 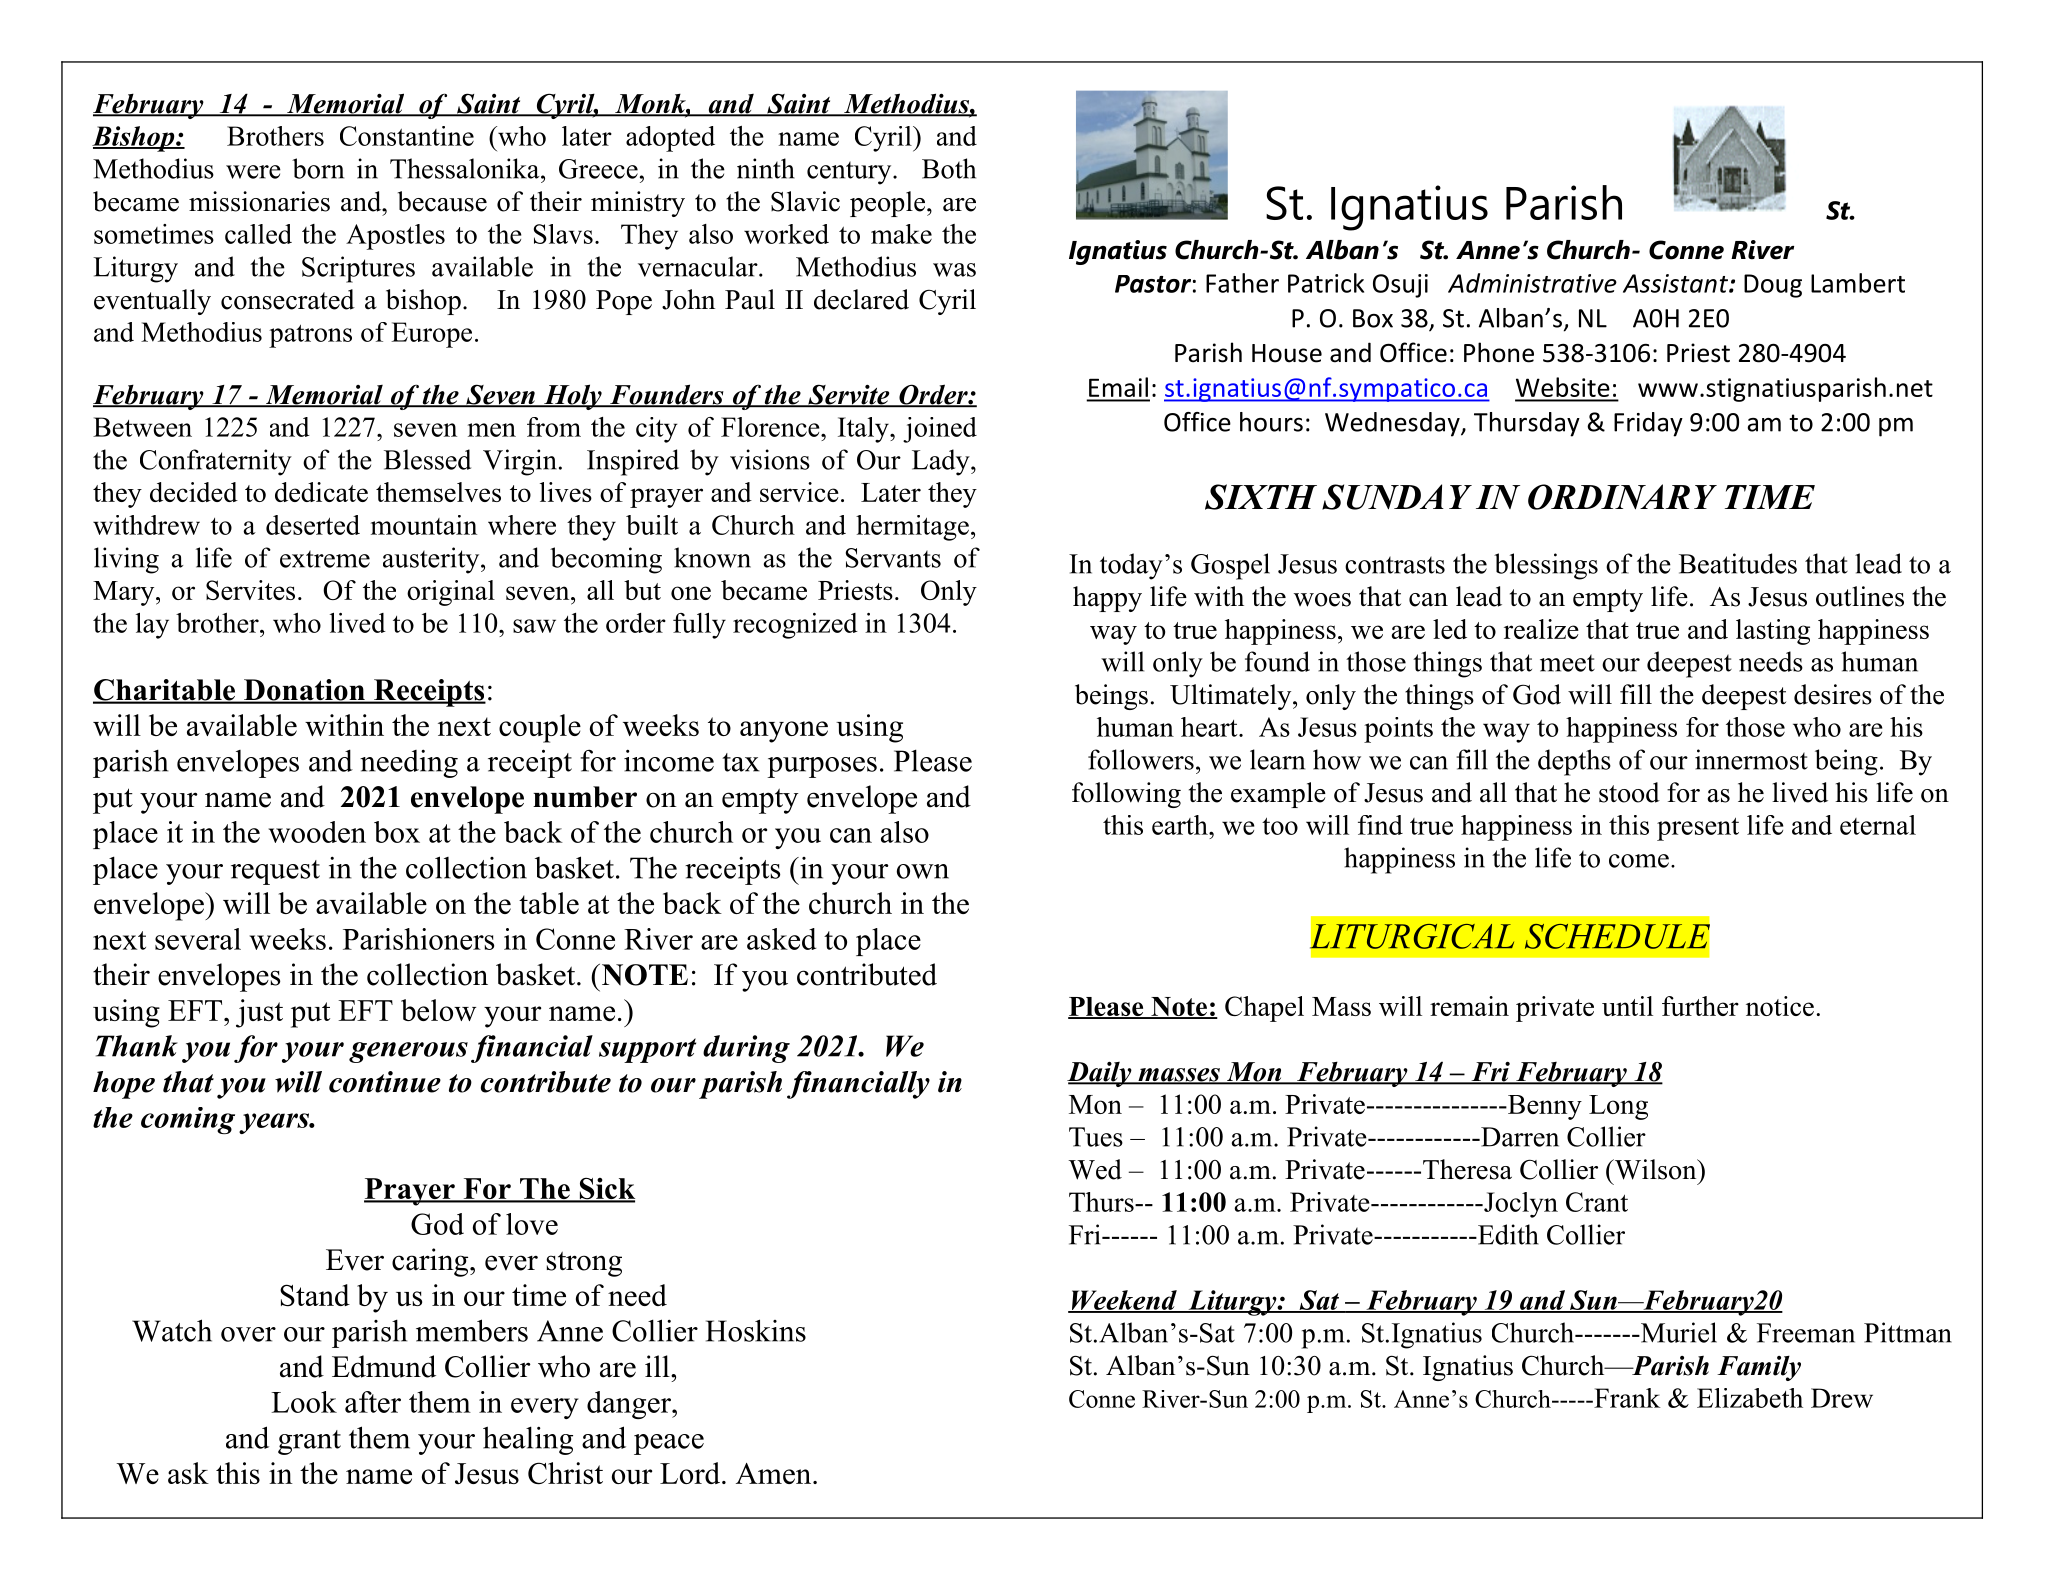 I want to click on grant, so click(x=309, y=1442).
